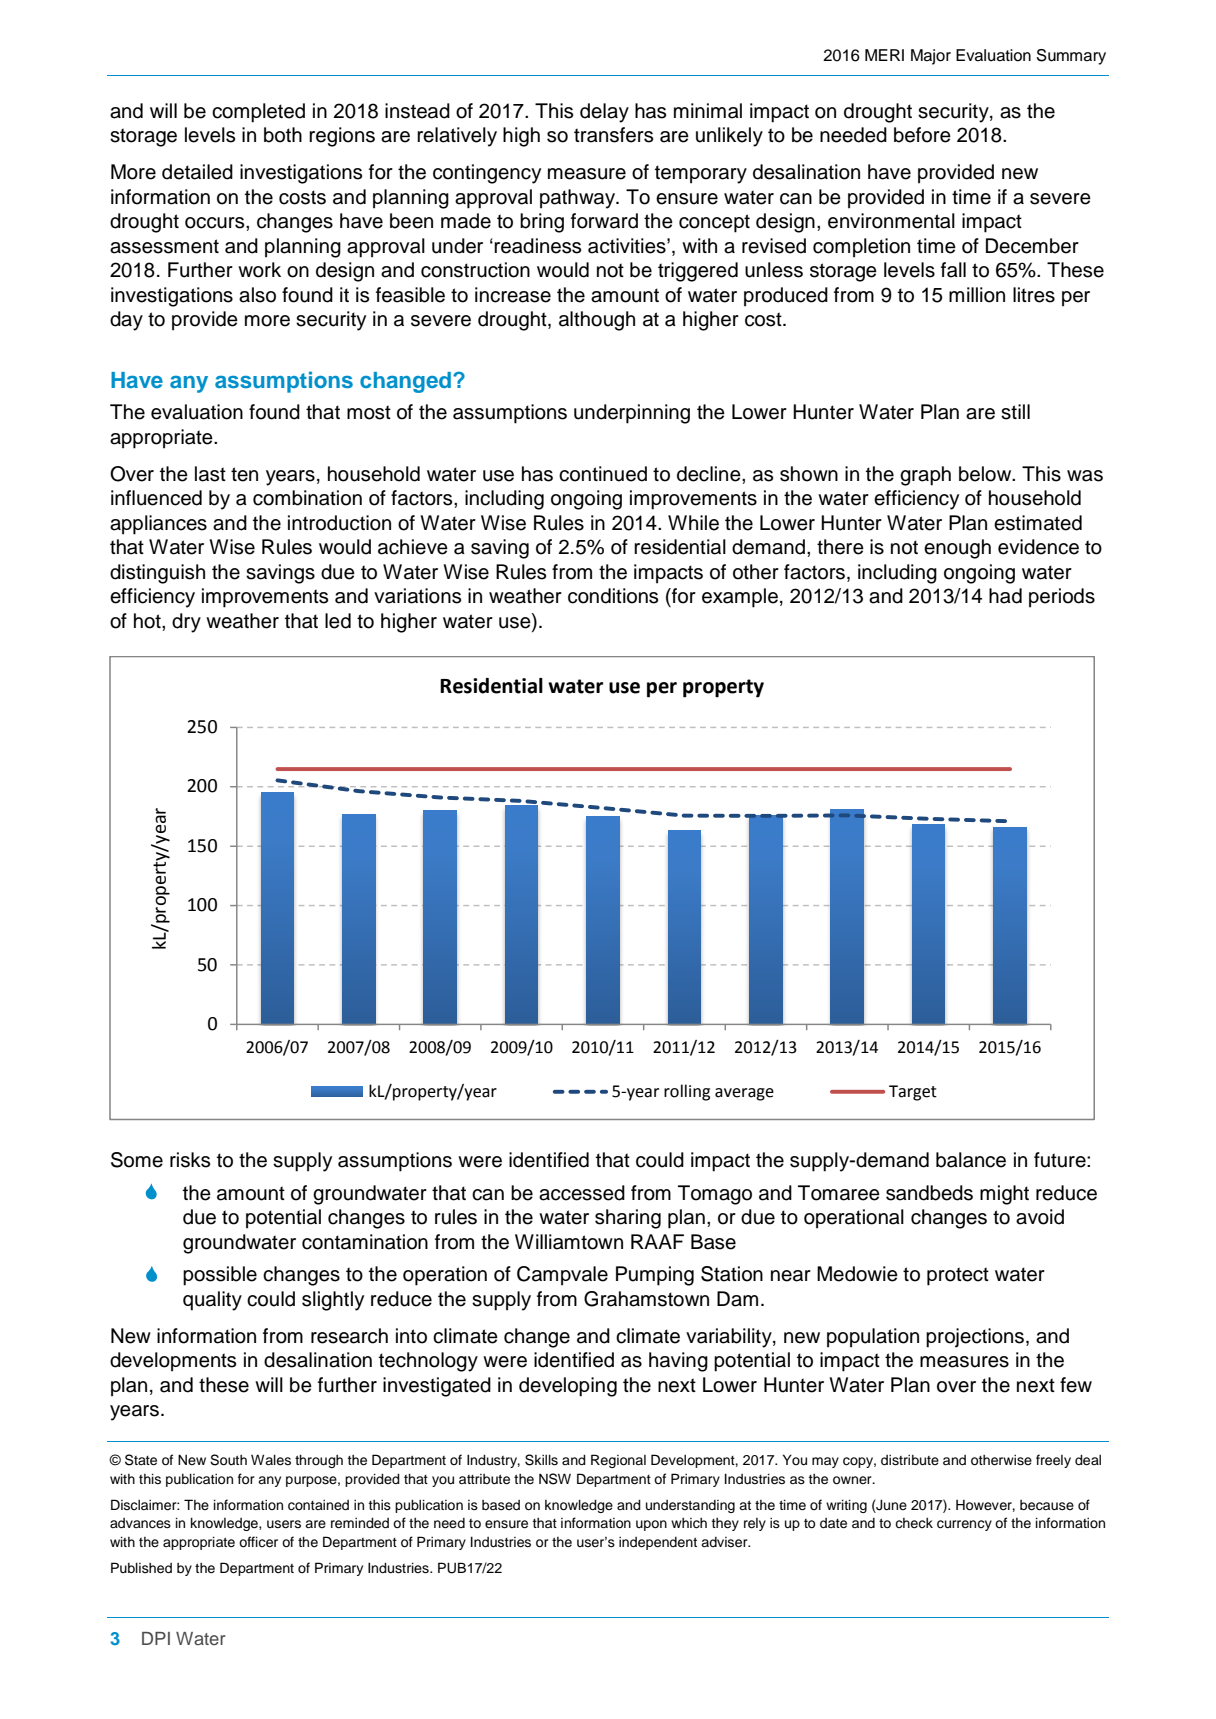  I want to click on Target, so click(913, 1093).
